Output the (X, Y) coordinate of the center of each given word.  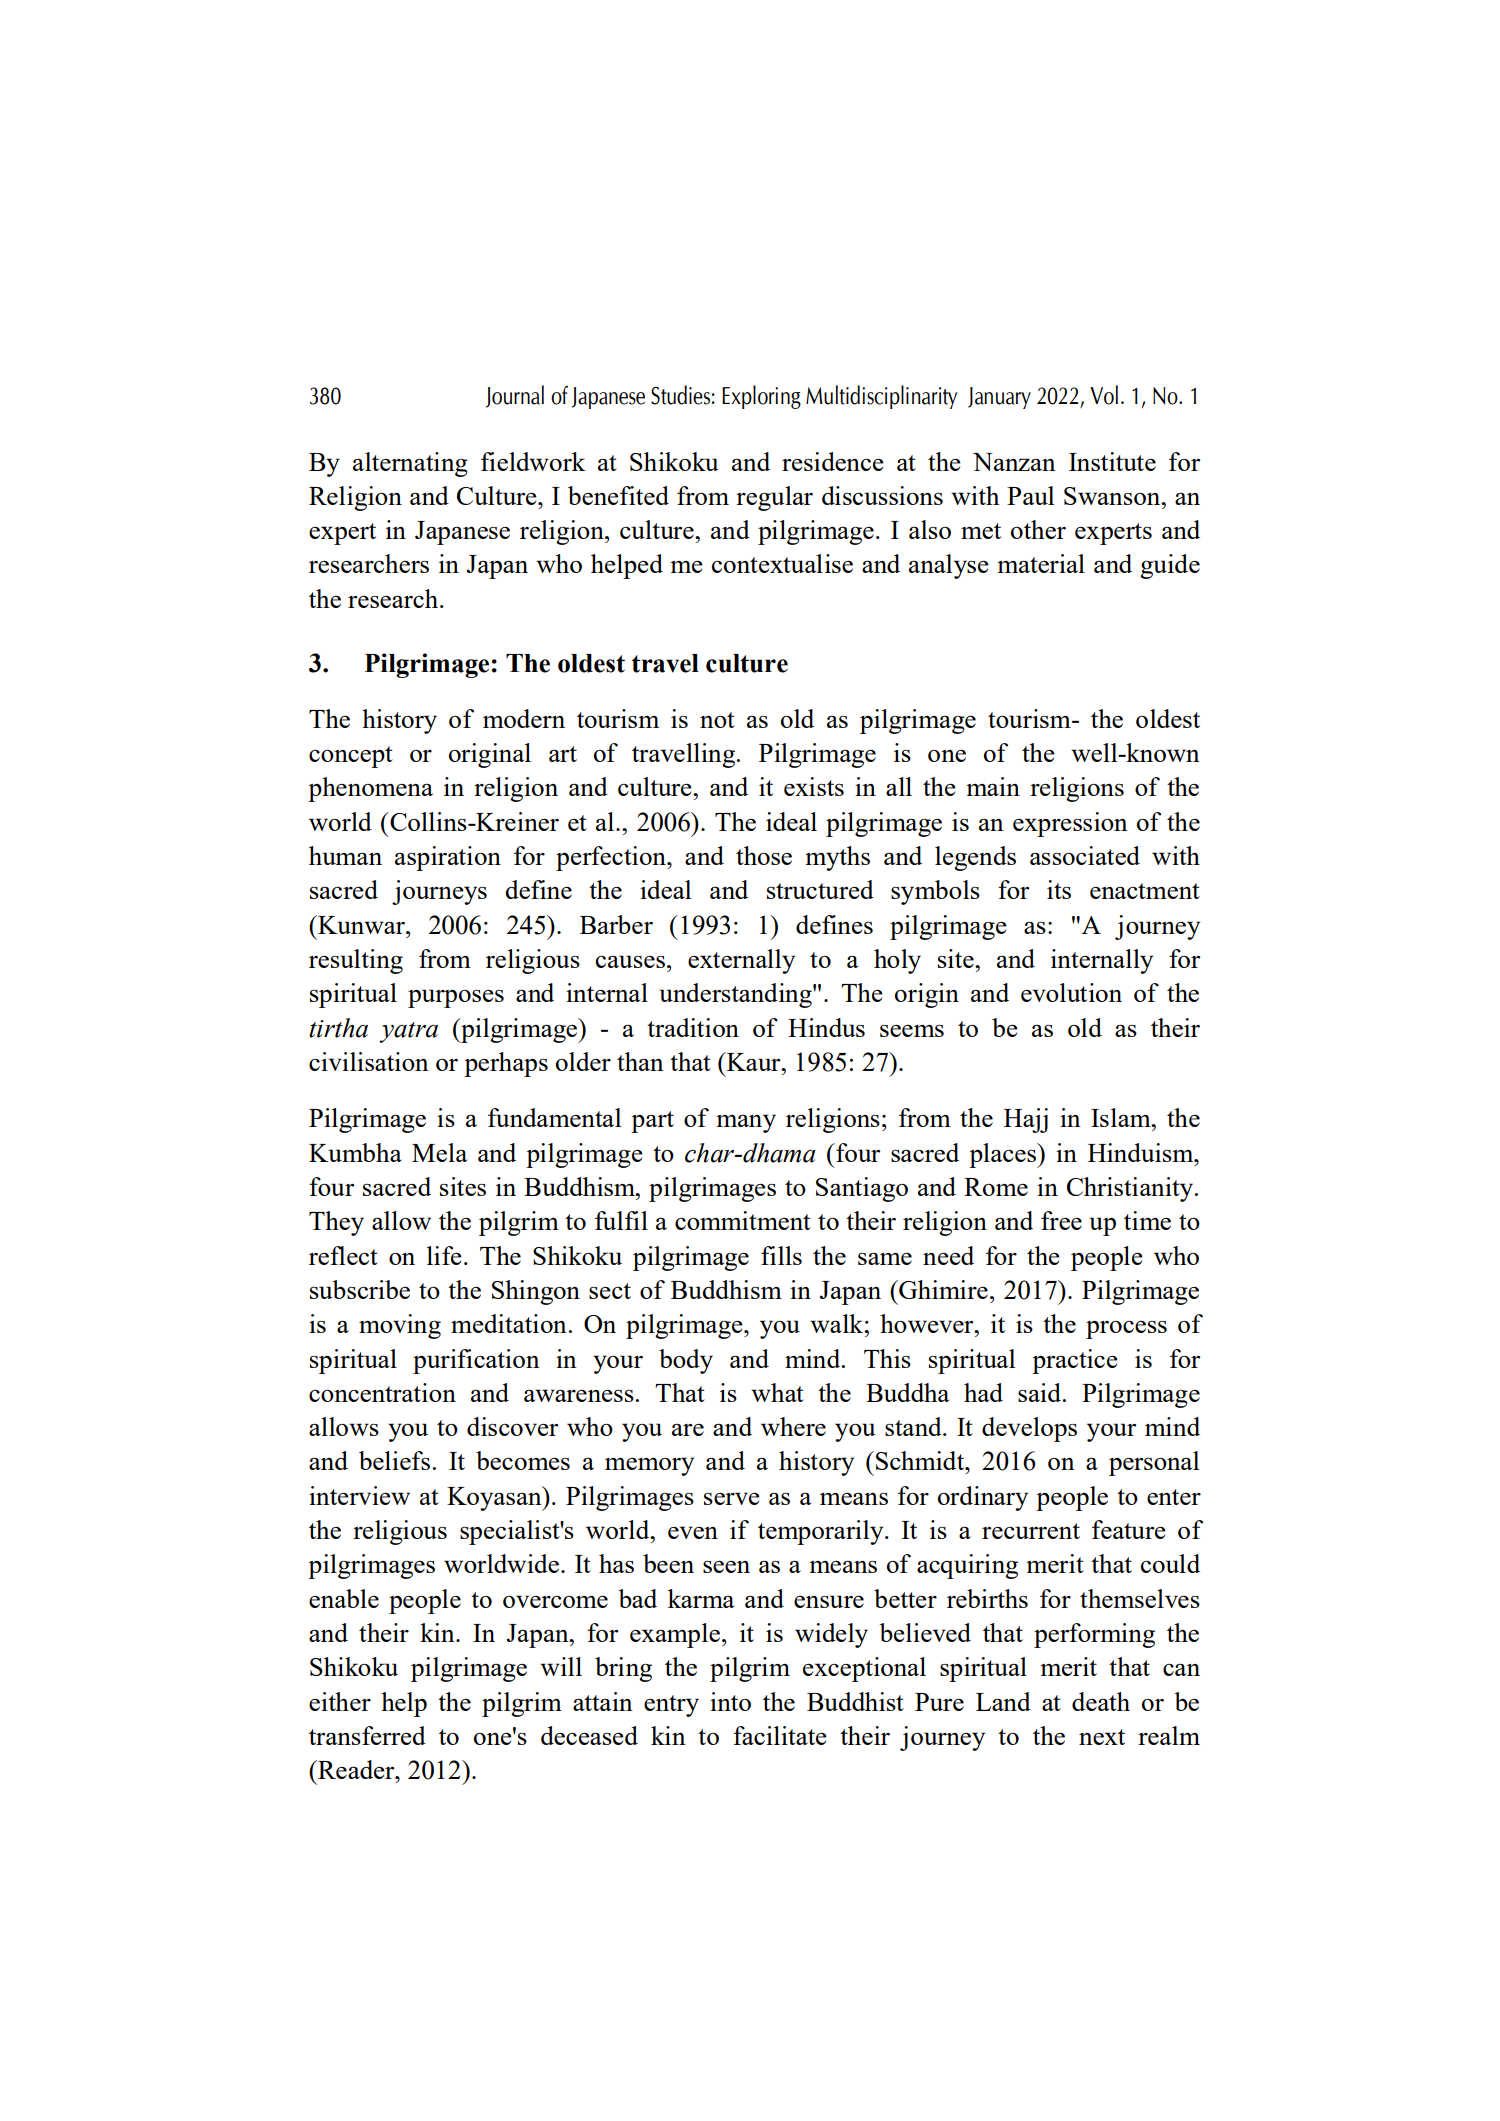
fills (781, 1255)
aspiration (448, 858)
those (764, 855)
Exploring (761, 397)
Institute (1112, 461)
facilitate (780, 1735)
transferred (367, 1735)
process (1126, 1330)
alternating (410, 464)
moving (400, 1326)
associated (1085, 855)
